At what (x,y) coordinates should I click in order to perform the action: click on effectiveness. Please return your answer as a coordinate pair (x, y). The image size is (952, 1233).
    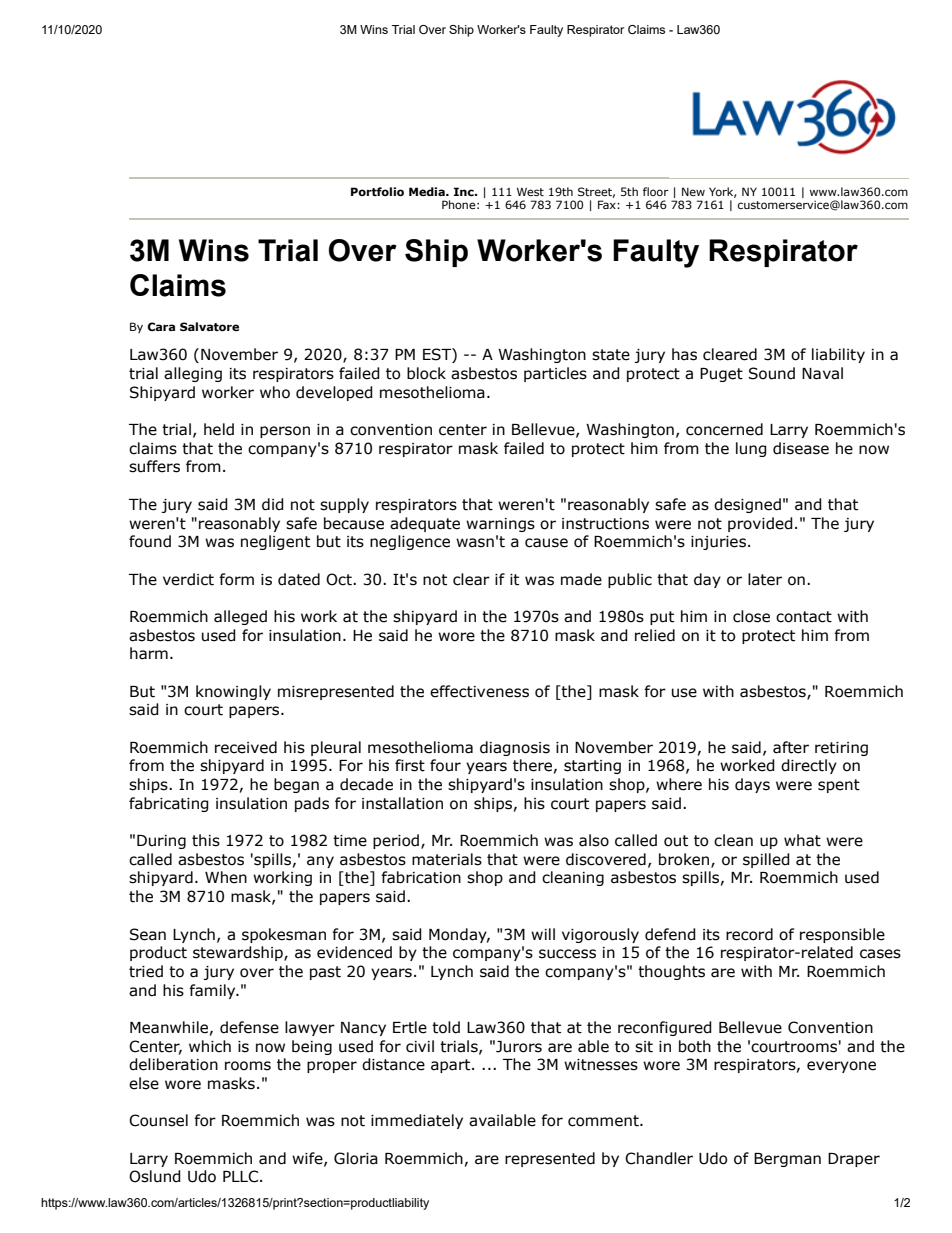
    Looking at the image, I should click on (479, 691).
